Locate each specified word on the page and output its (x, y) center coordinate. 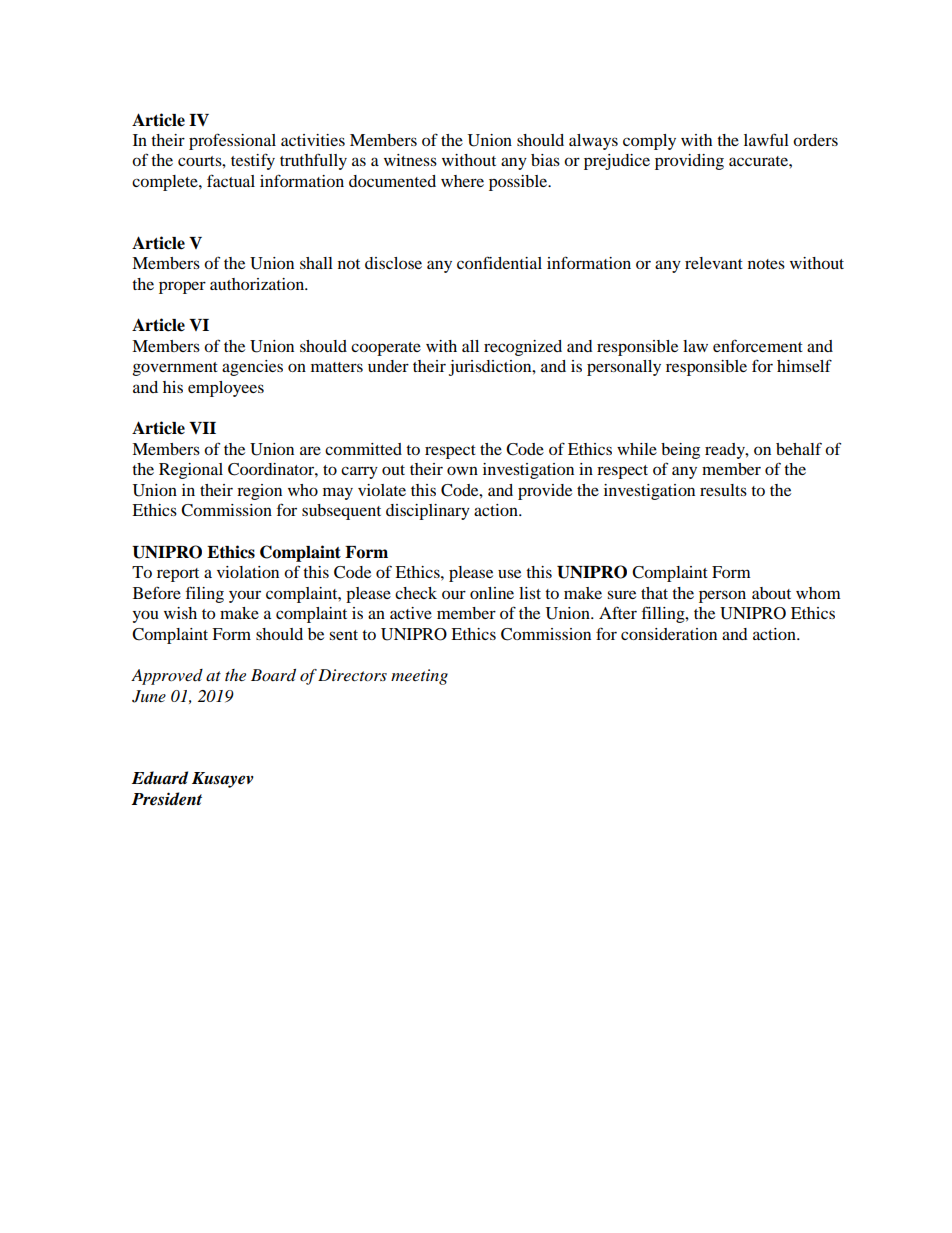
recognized (523, 348)
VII (202, 428)
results (723, 490)
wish (180, 613)
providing (689, 162)
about (771, 593)
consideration (669, 634)
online (492, 593)
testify (253, 161)
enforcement (758, 345)
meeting (419, 677)
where (462, 181)
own (462, 470)
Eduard (160, 778)
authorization (258, 284)
